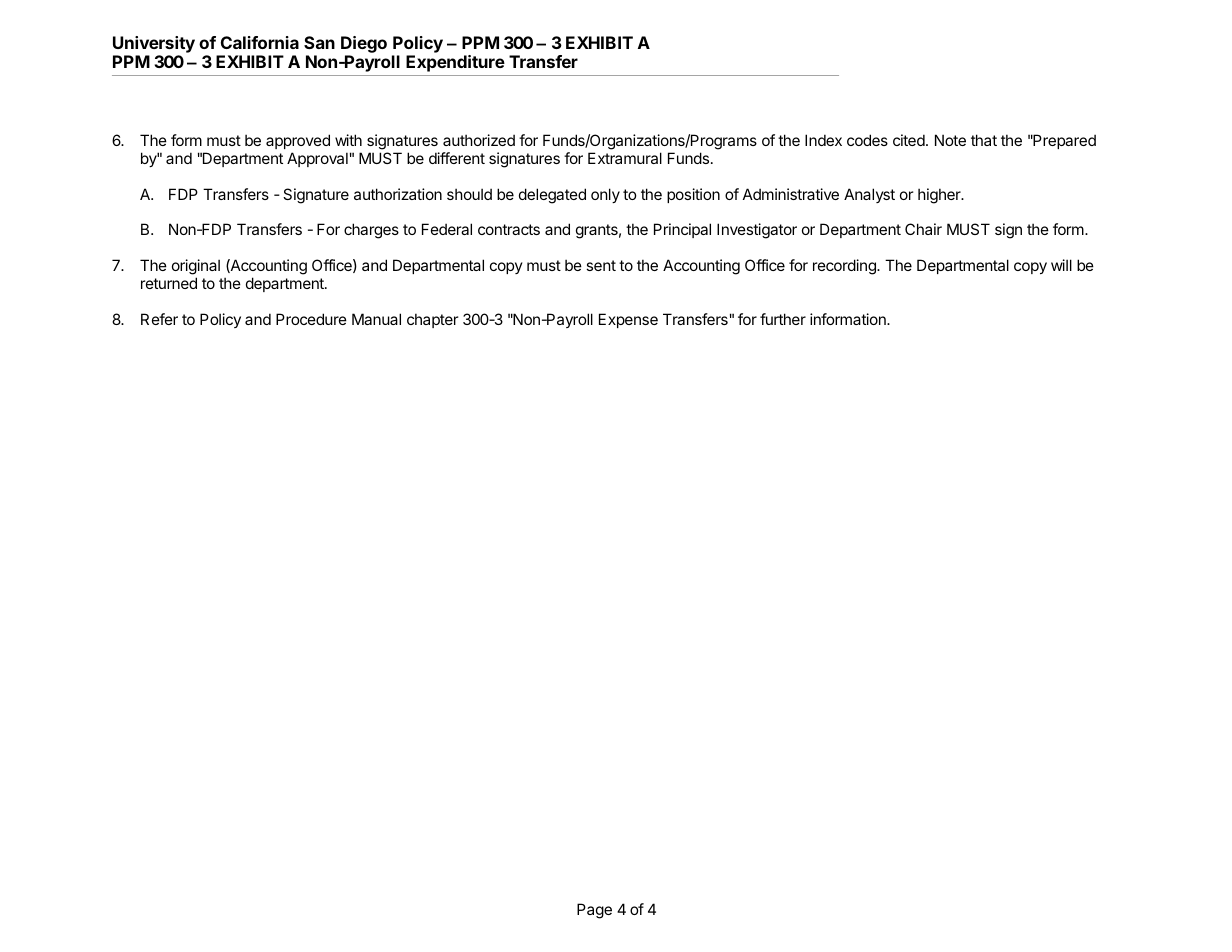 This image has height=952, width=1232. I want to click on chapter, so click(432, 320).
